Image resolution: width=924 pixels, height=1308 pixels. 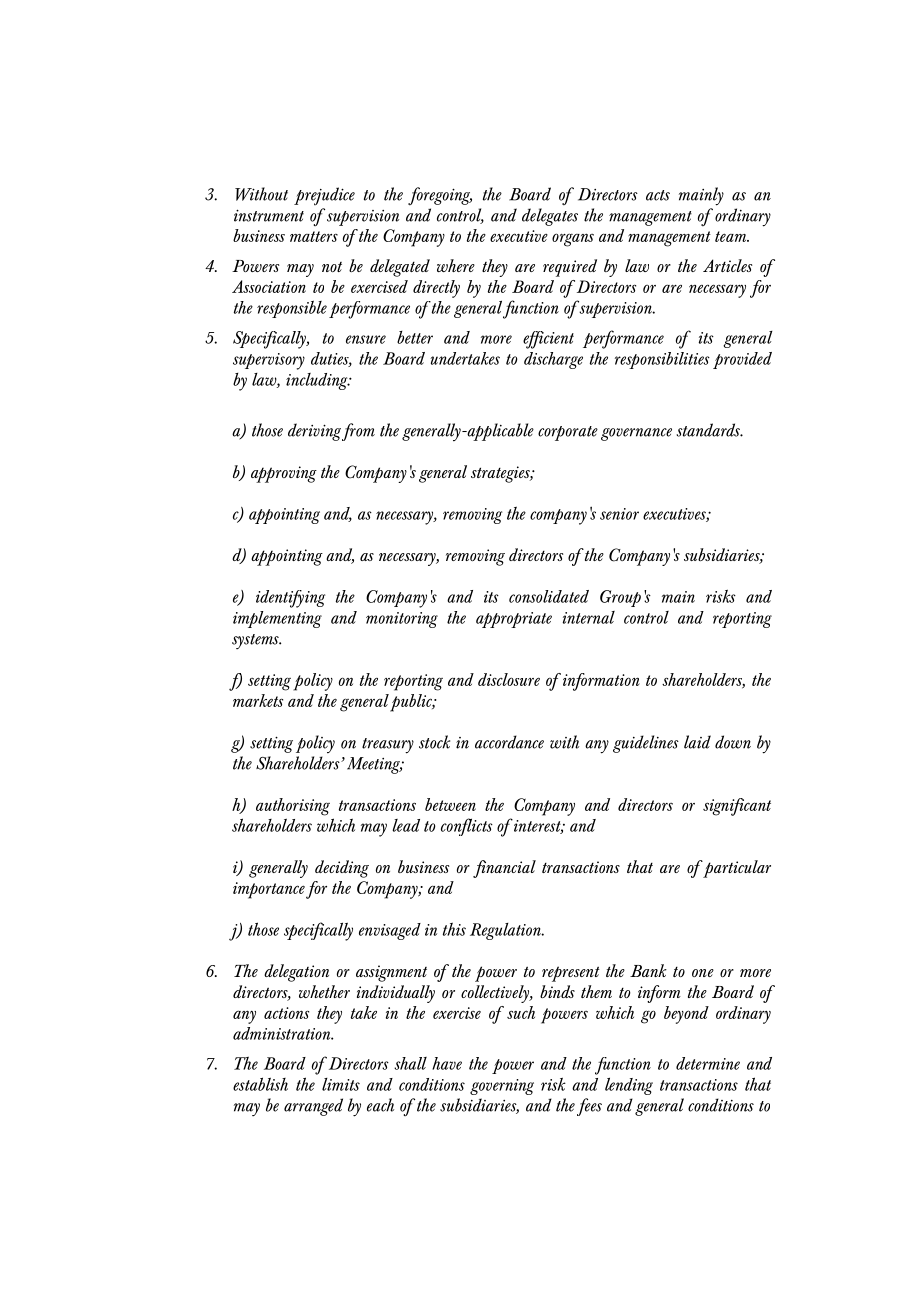 What do you see at coordinates (697, 742) in the screenshot?
I see `laid` at bounding box center [697, 742].
